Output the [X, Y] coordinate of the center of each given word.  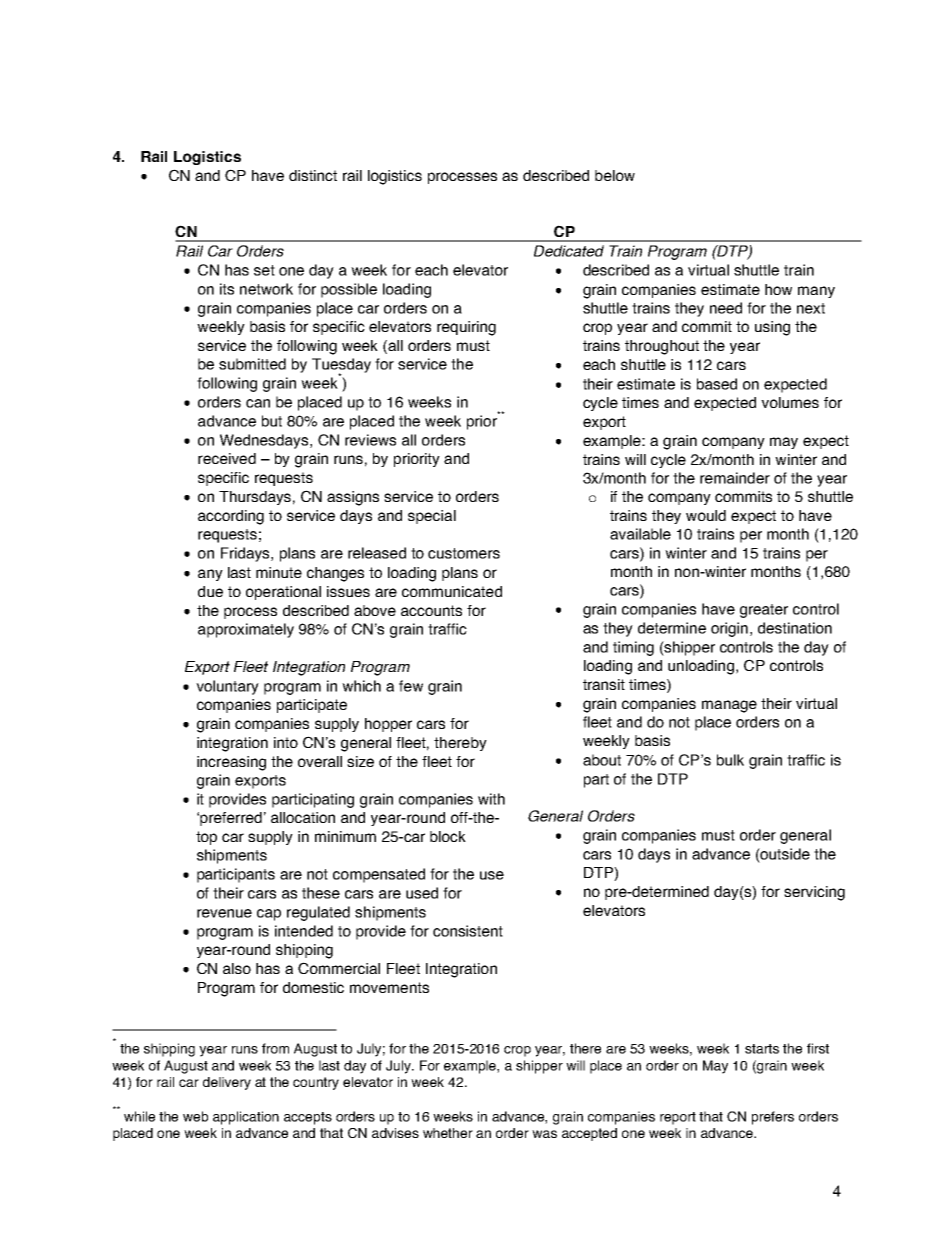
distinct [313, 175]
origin [729, 629]
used [422, 893]
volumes [790, 402]
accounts [431, 610]
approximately [246, 630]
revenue [224, 913]
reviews [370, 440]
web [195, 1116]
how [778, 289]
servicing [814, 893]
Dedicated [569, 251]
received [227, 458]
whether [448, 1133]
